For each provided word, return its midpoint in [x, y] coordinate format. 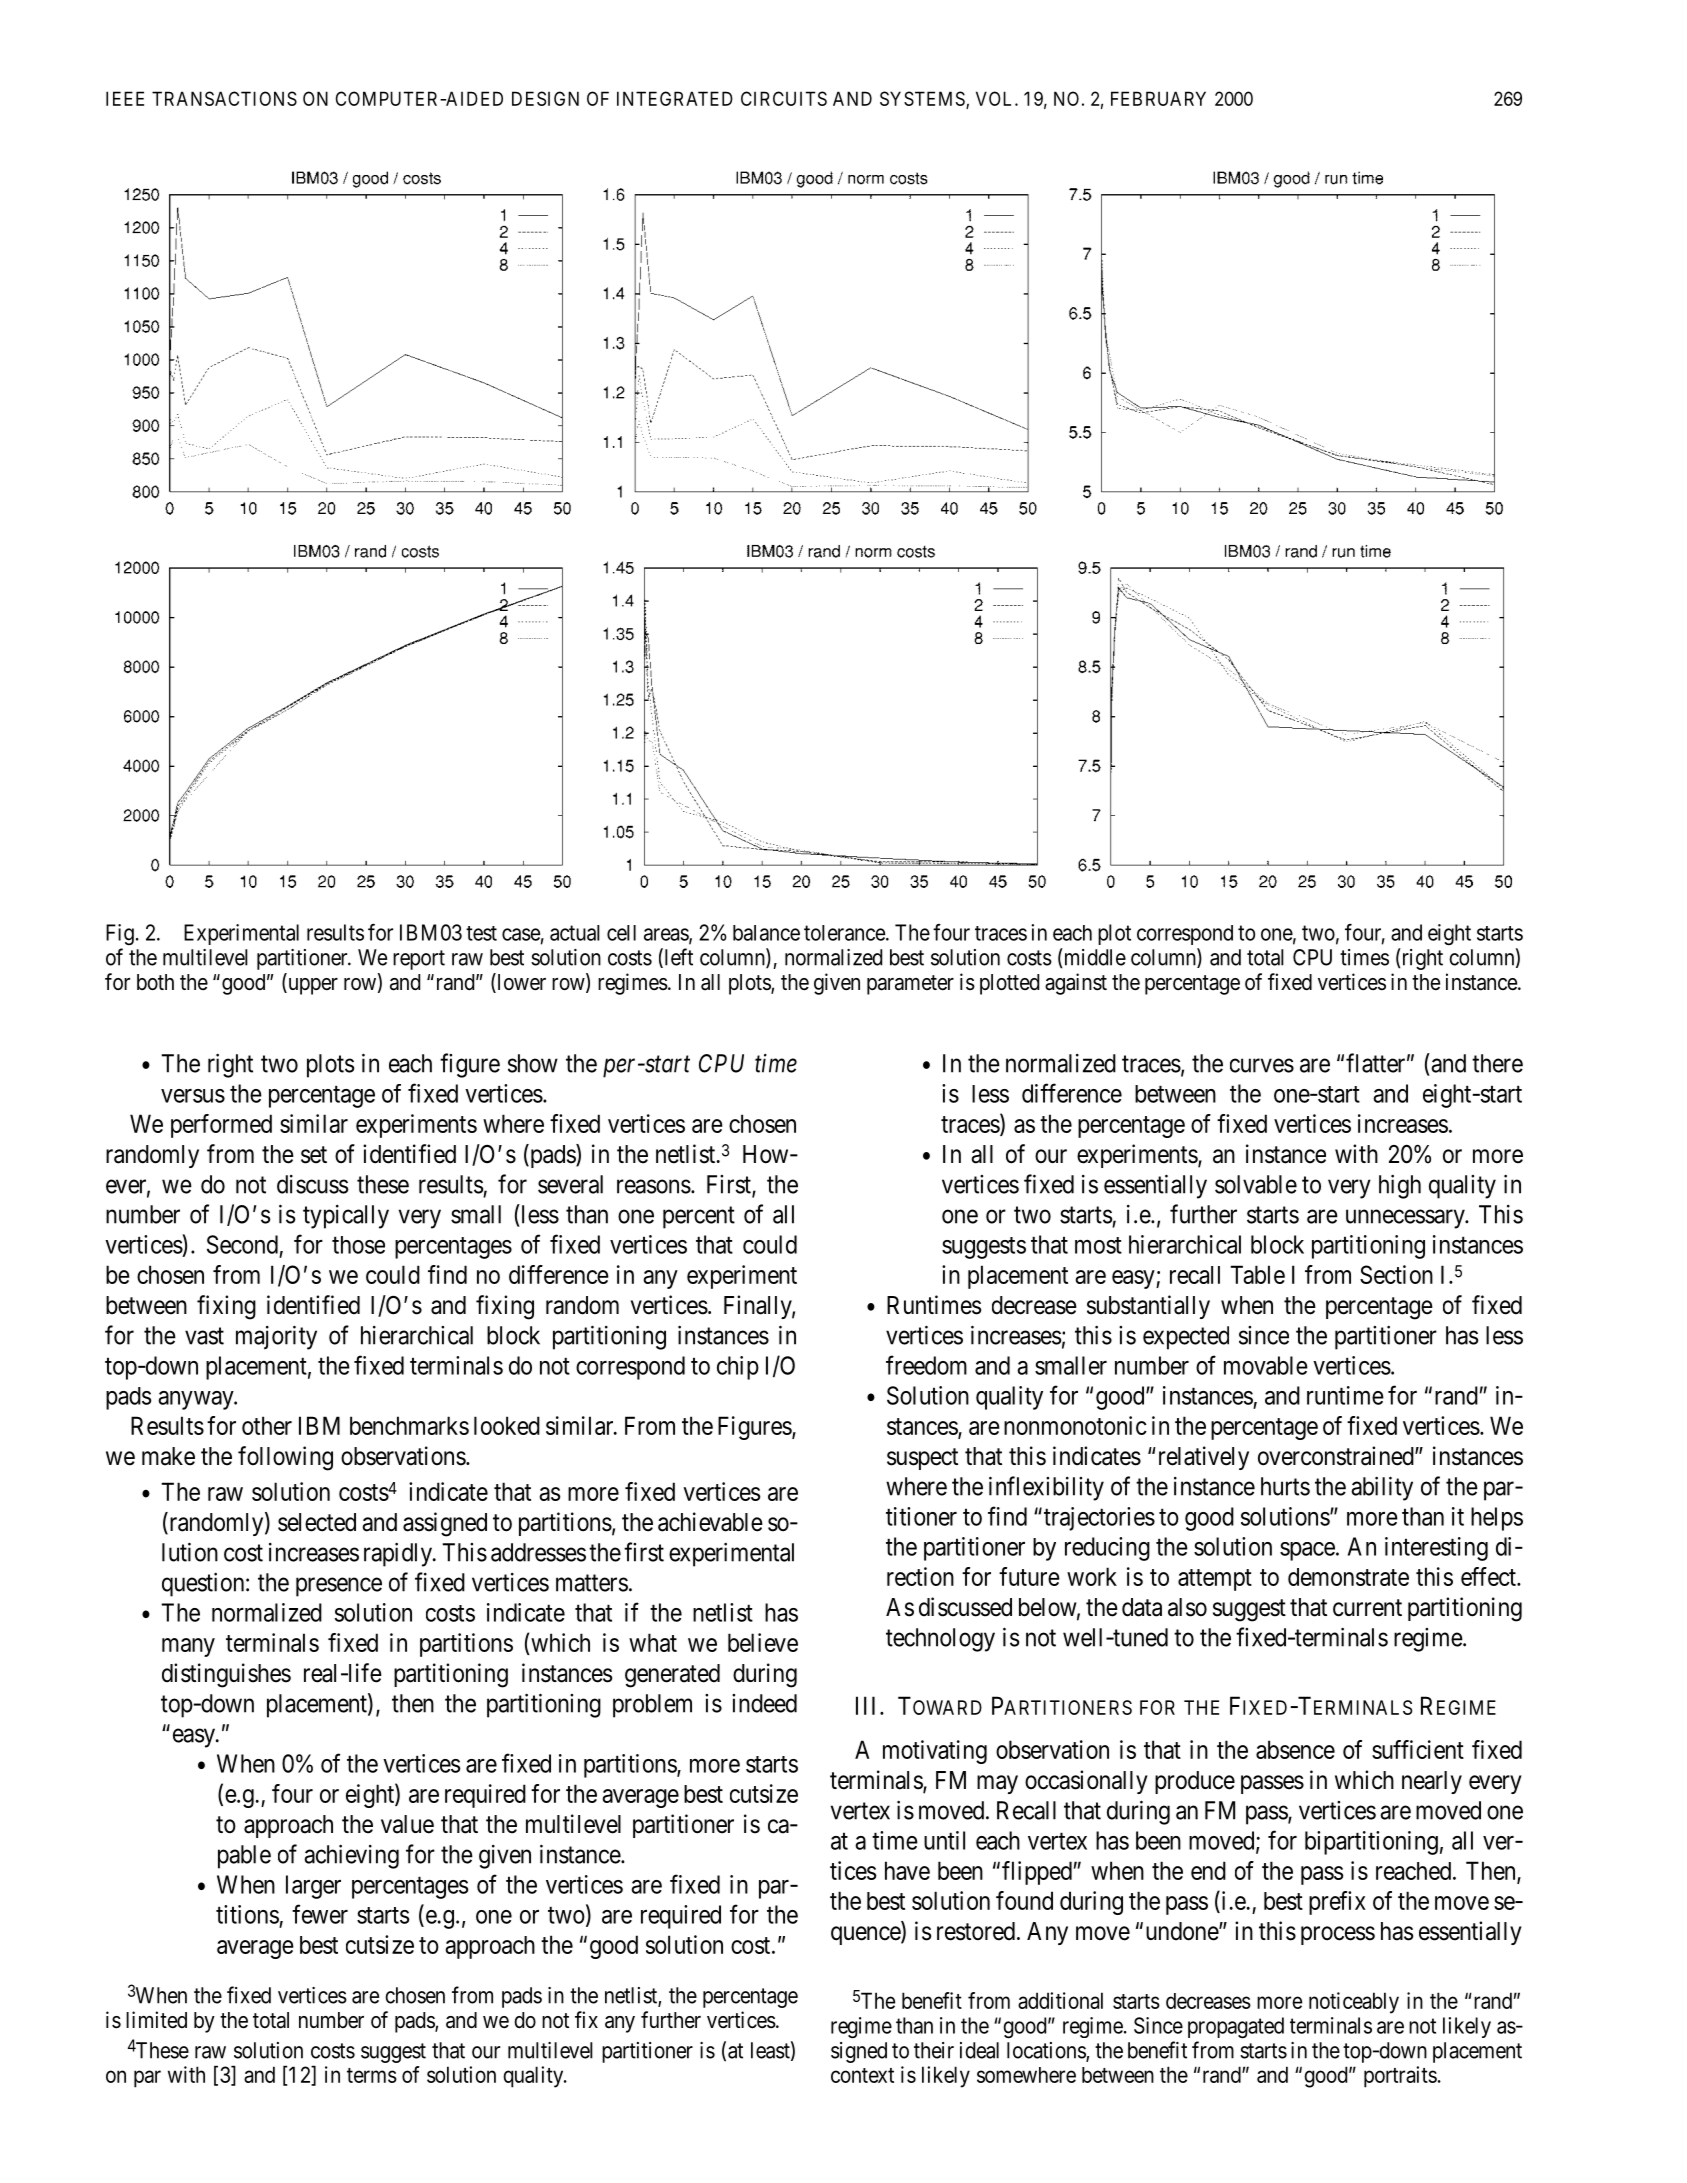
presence [339, 1587]
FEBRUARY [1158, 98]
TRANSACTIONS [224, 98]
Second [242, 1244]
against [1076, 984]
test [481, 933]
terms [372, 2075]
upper [312, 986]
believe [763, 1642]
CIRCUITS [784, 98]
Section [1396, 1274]
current [1367, 1608]
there [1497, 1063]
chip [738, 1368]
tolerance [844, 933]
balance [766, 933]
